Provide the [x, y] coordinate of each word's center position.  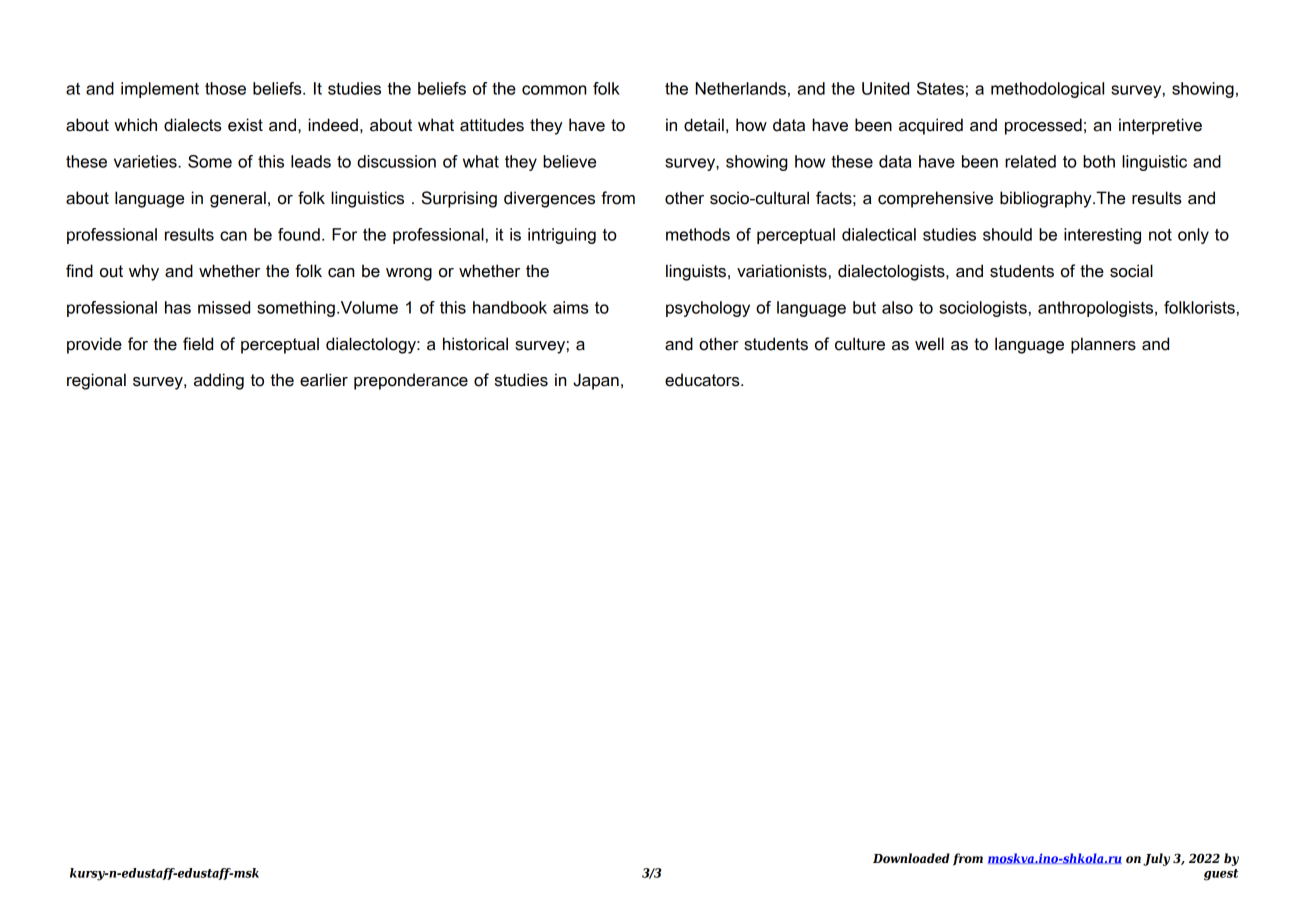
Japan [596, 381]
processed [1043, 126]
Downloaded [911, 858]
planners [1103, 345]
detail [704, 125]
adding [219, 381]
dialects [193, 125]
